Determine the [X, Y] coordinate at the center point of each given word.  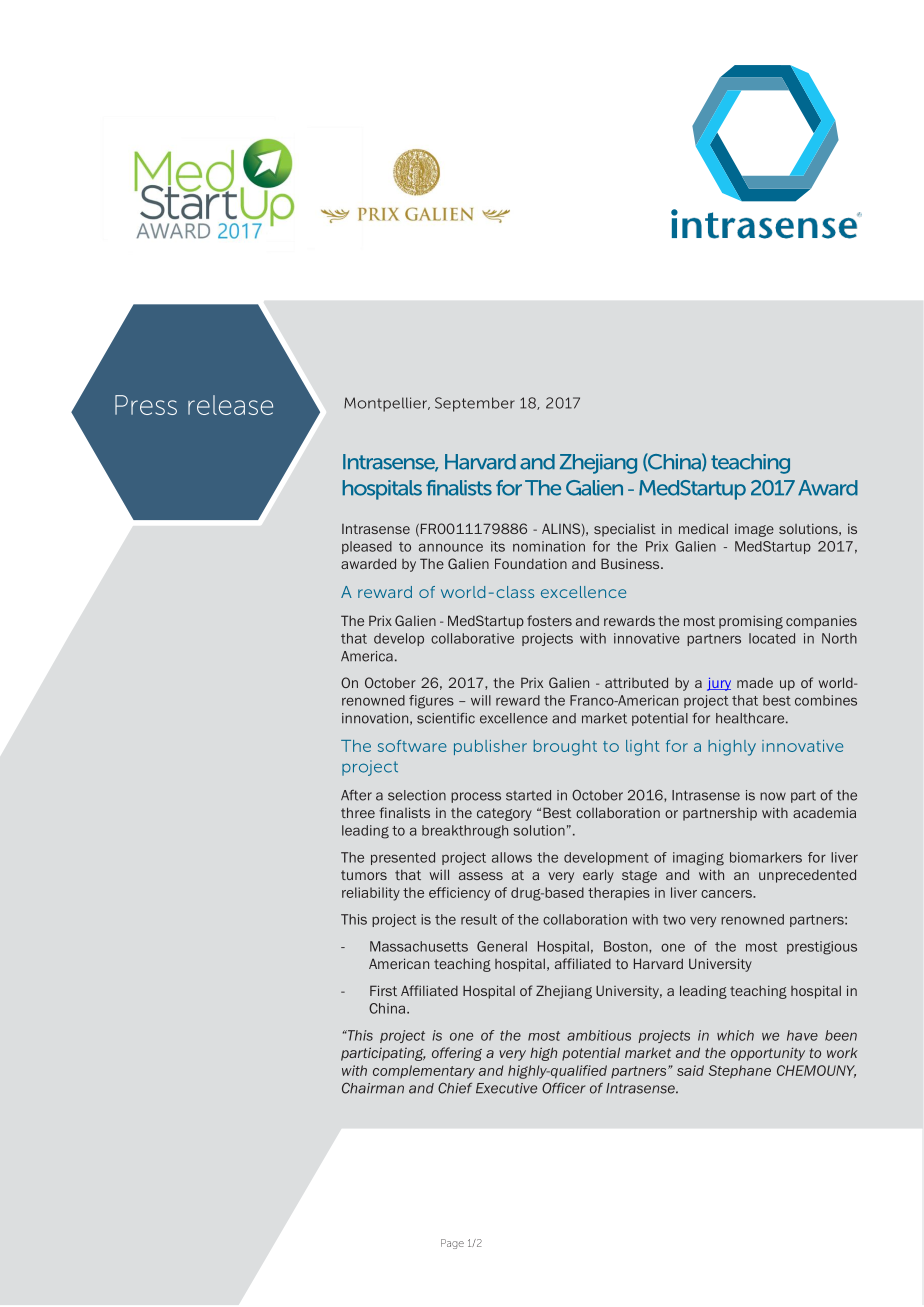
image [754, 530]
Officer [564, 1088]
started [528, 795]
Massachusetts [419, 946]
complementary [424, 1072]
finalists [404, 812]
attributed [636, 682]
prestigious [822, 948]
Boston [627, 946]
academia [824, 812]
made [755, 682]
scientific [446, 718]
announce [451, 547]
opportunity [768, 1054]
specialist [625, 530]
